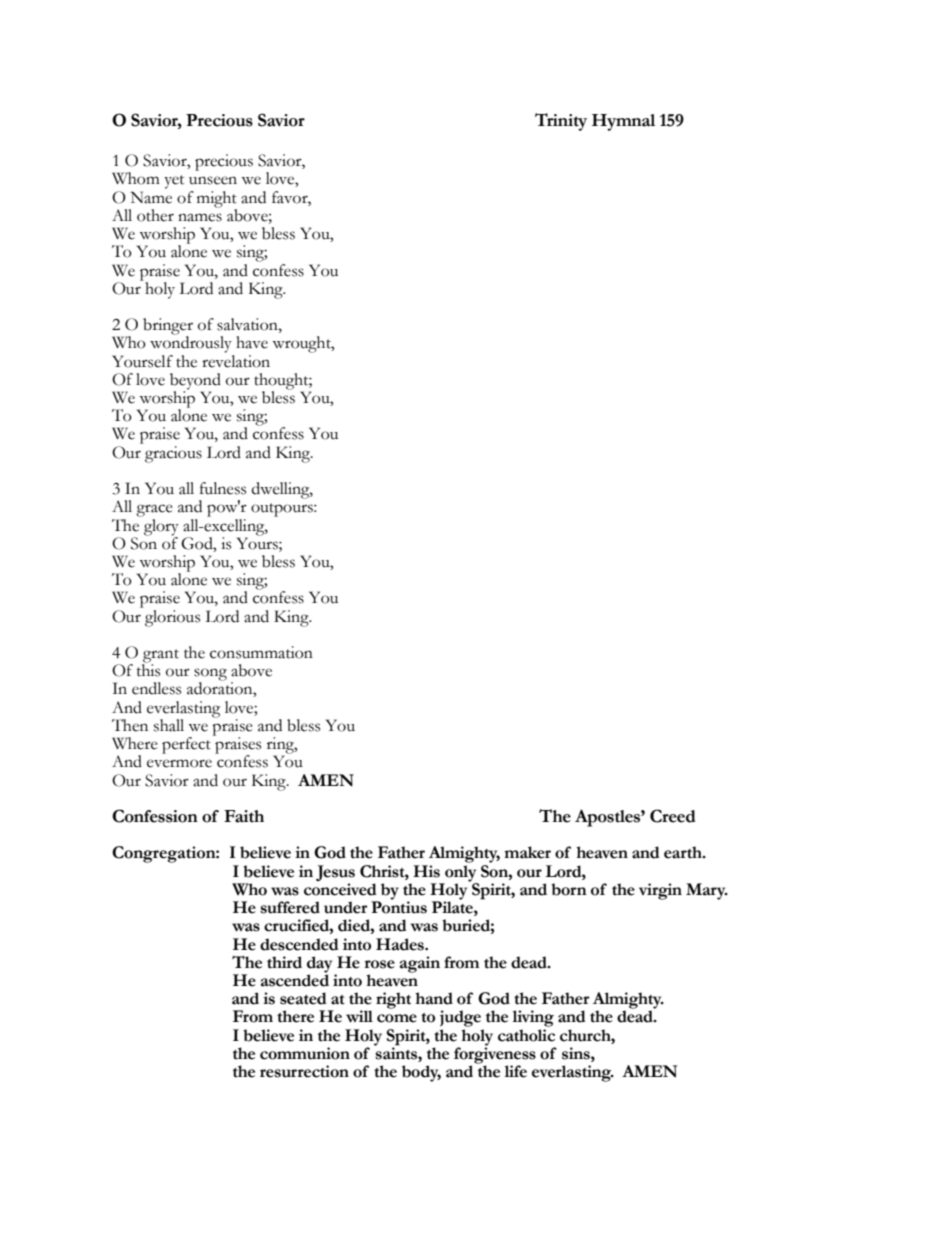 Image resolution: width=952 pixels, height=1233 pixels. I want to click on Creed, so click(673, 816).
